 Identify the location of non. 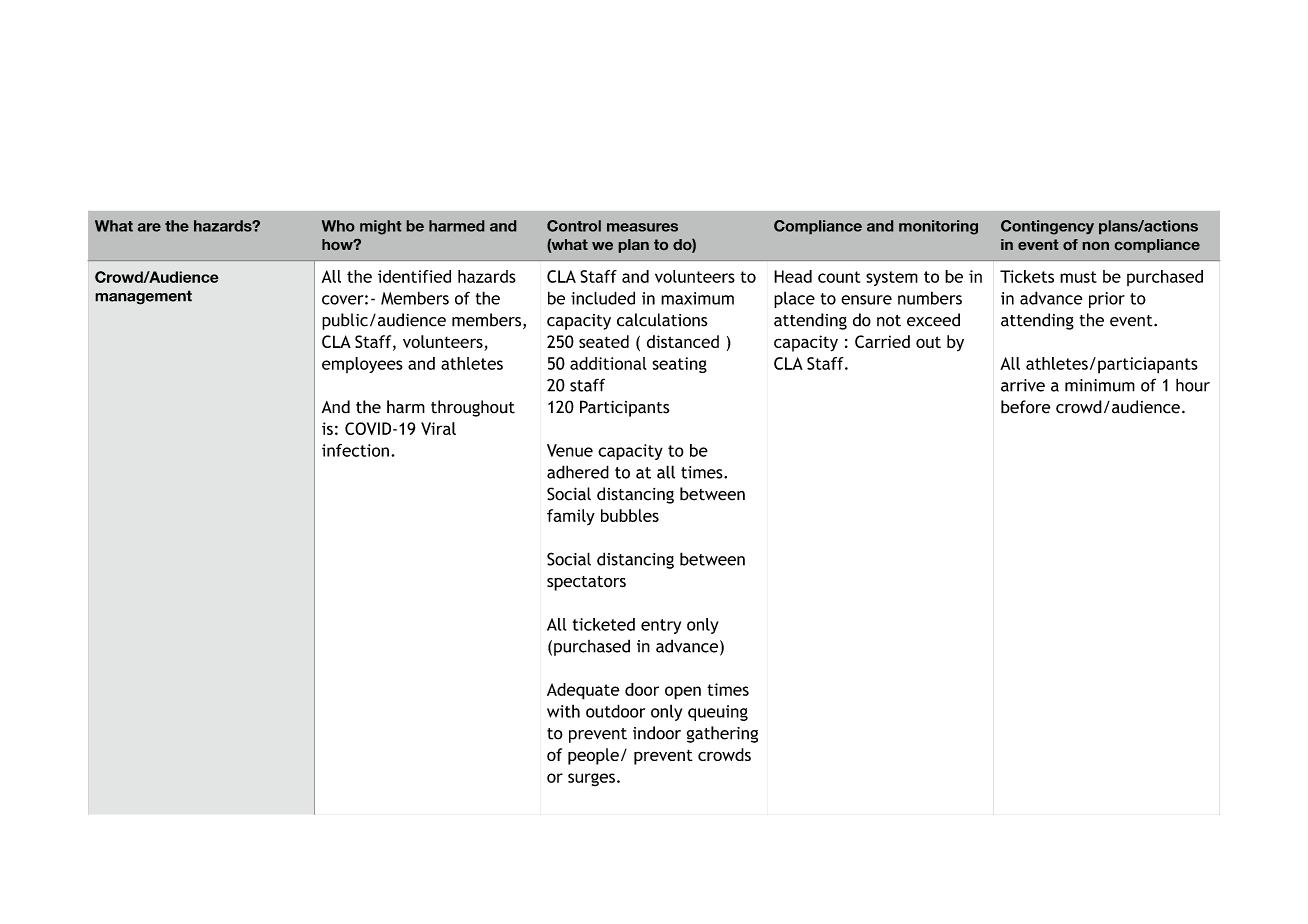
(1096, 246).
